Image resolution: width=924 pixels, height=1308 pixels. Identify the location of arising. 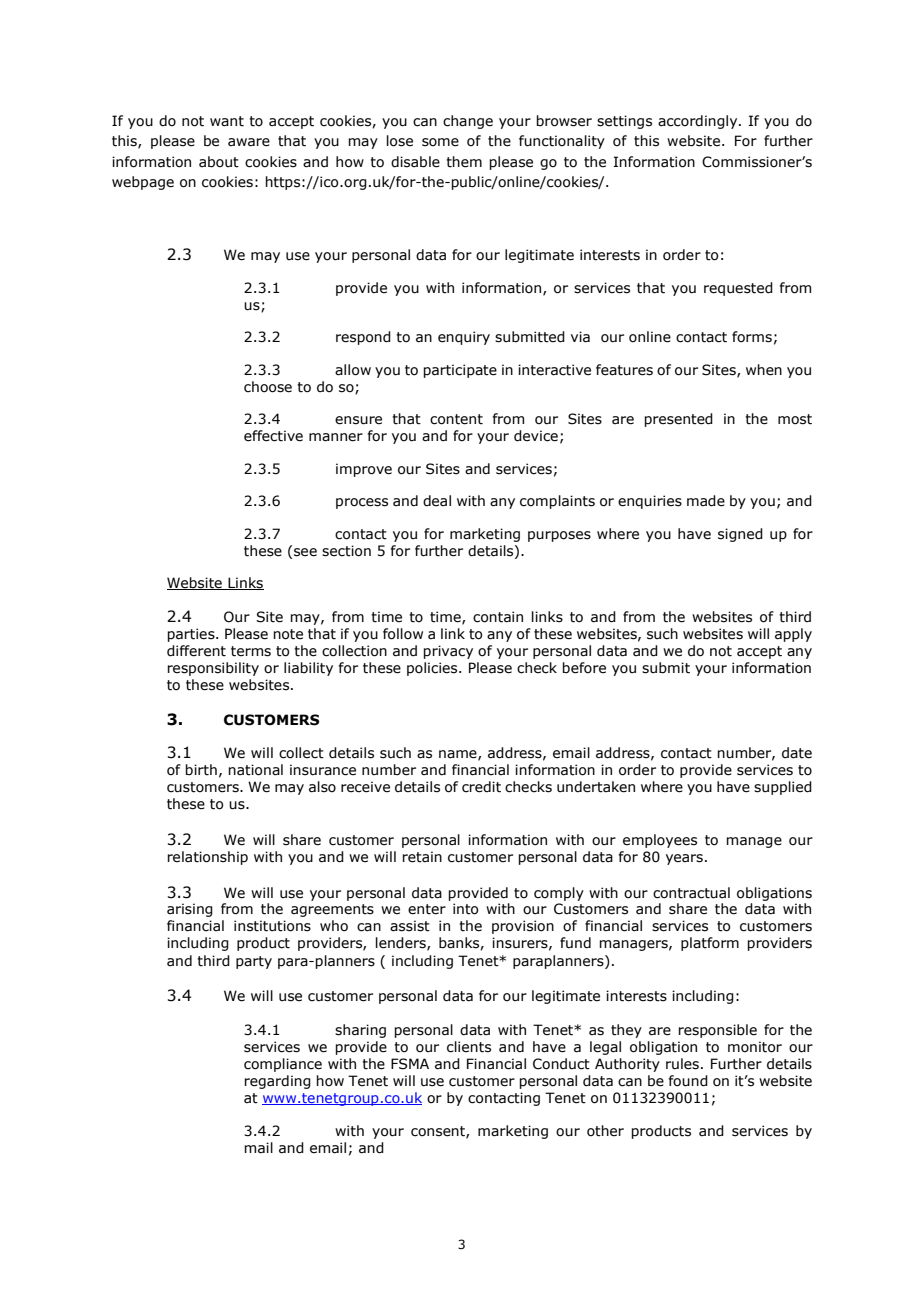
(190, 910).
